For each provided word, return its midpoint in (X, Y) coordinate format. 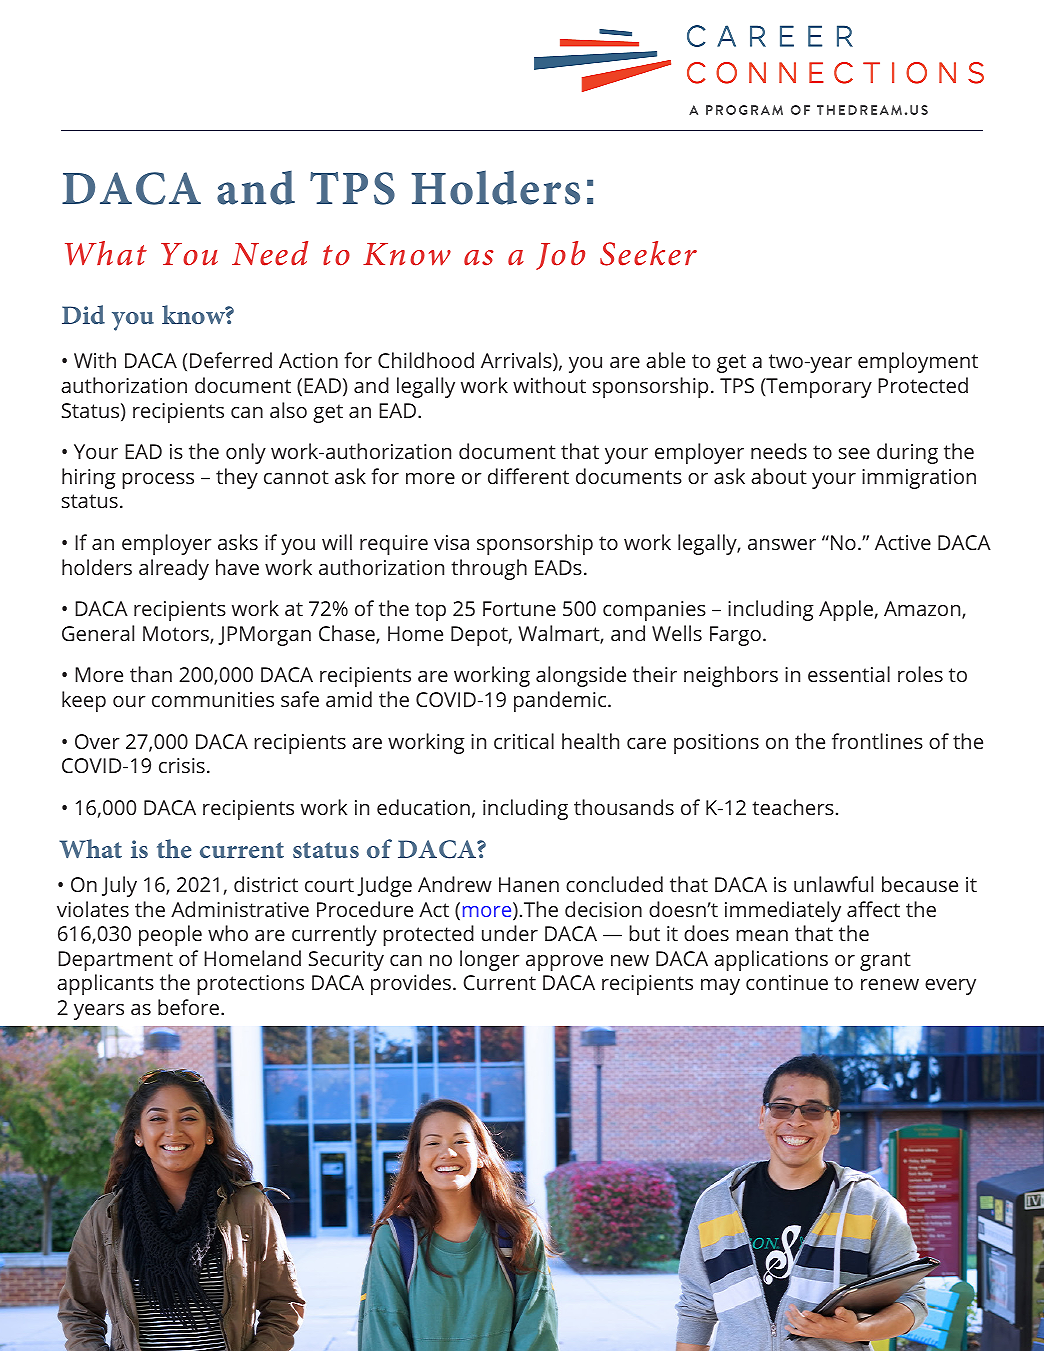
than (151, 674)
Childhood (426, 360)
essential (849, 674)
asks (238, 542)
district (266, 884)
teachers (793, 807)
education (423, 807)
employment (918, 362)
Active (903, 542)
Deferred (231, 360)
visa (451, 542)
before (188, 1007)
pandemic (561, 701)
